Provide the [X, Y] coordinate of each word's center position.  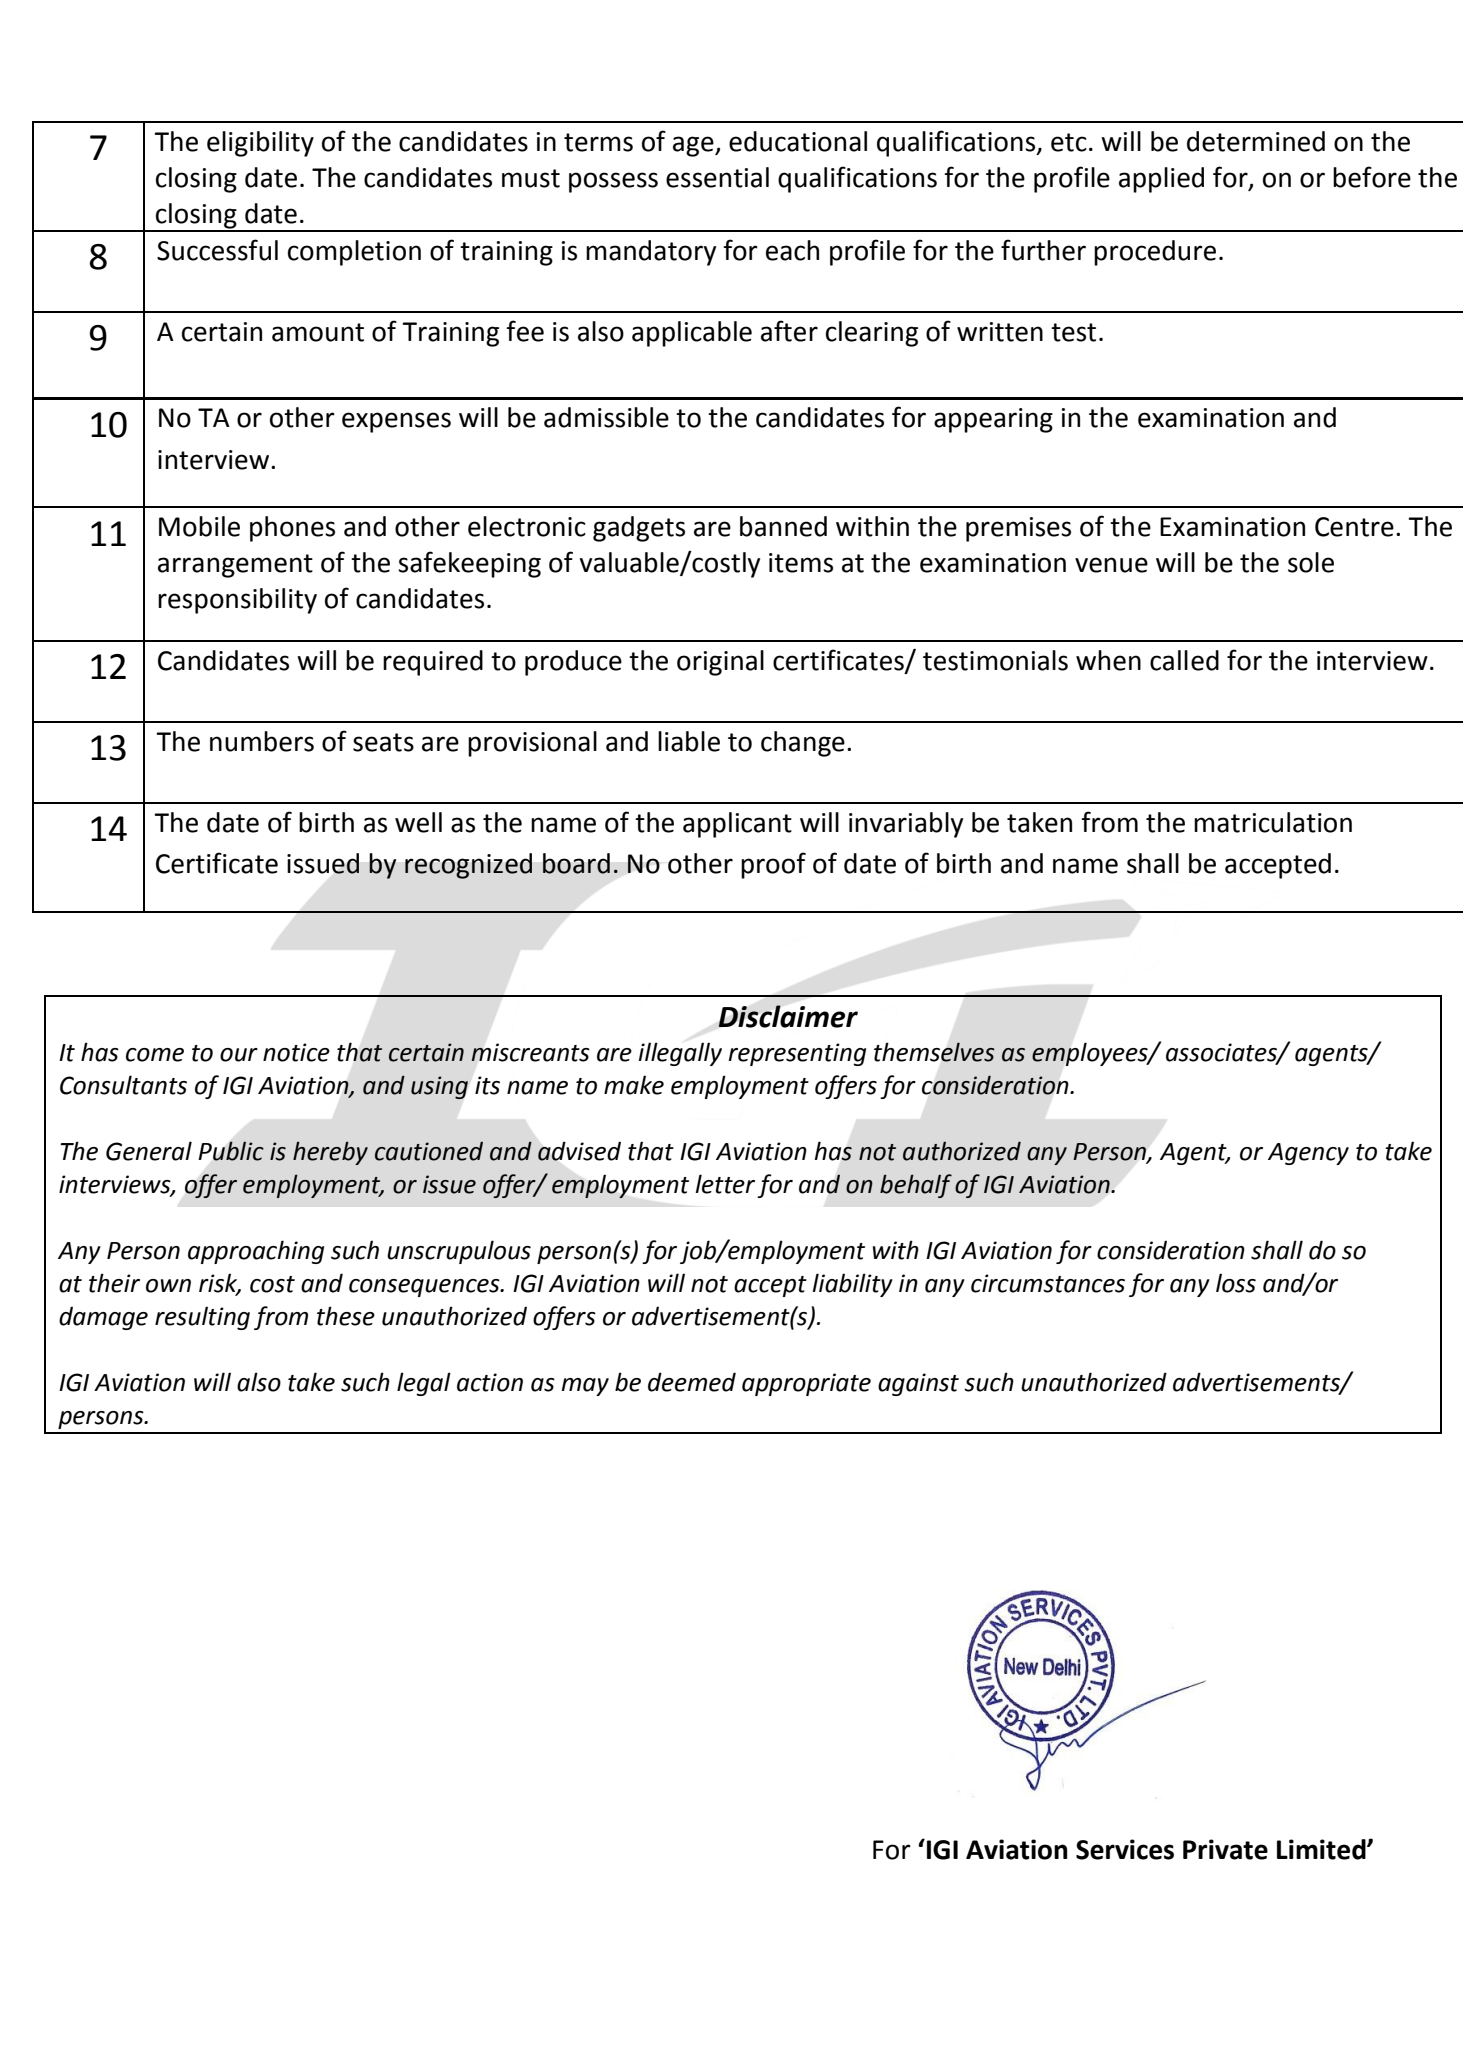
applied [1161, 180]
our [239, 1055]
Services [1125, 1849]
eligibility [260, 144]
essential [717, 177]
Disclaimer [788, 1016]
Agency [1308, 1154]
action [490, 1382]
